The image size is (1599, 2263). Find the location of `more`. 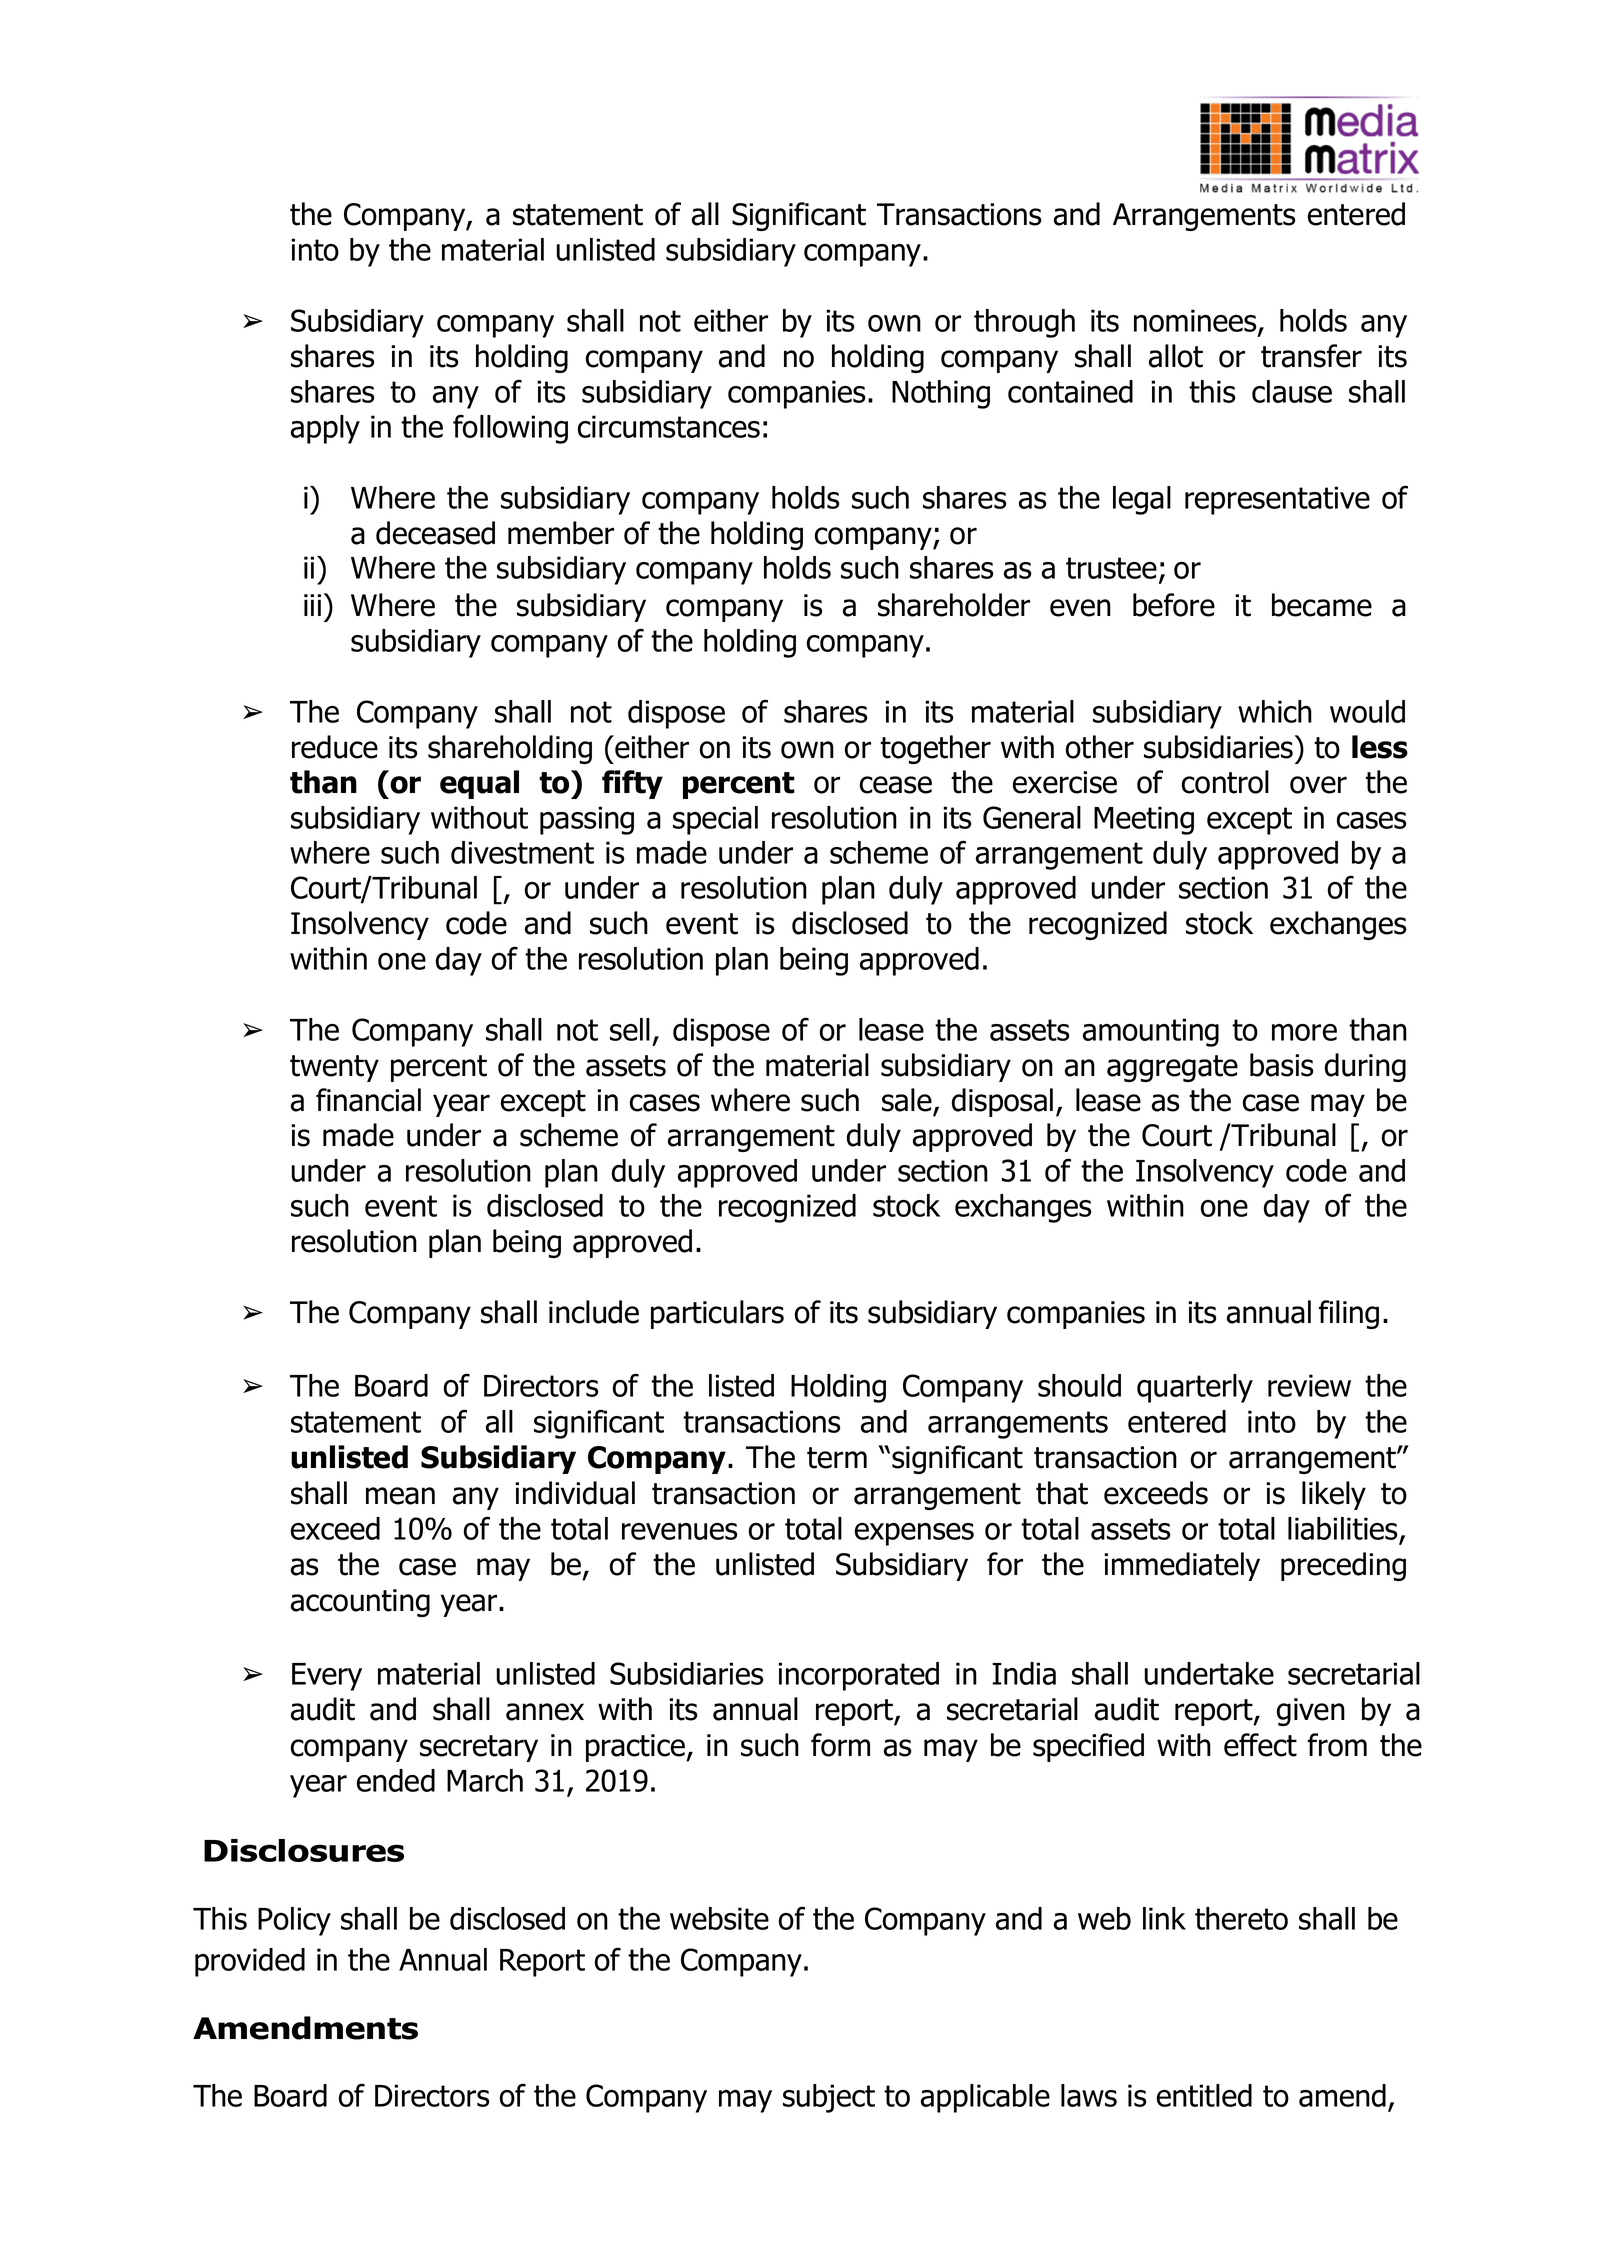

more is located at coordinates (1304, 1032).
